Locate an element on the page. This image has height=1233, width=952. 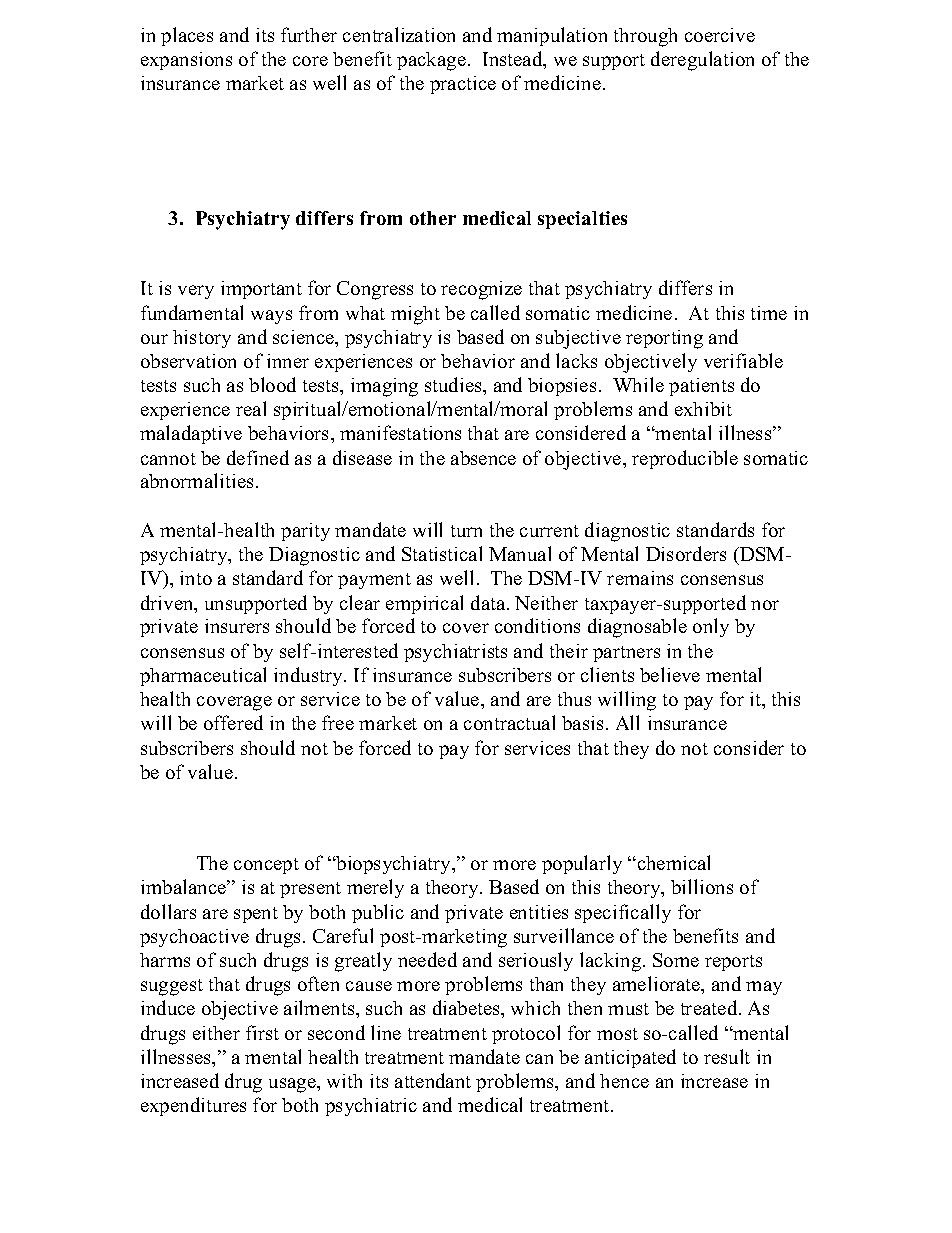
expenditures is located at coordinates (193, 1106).
